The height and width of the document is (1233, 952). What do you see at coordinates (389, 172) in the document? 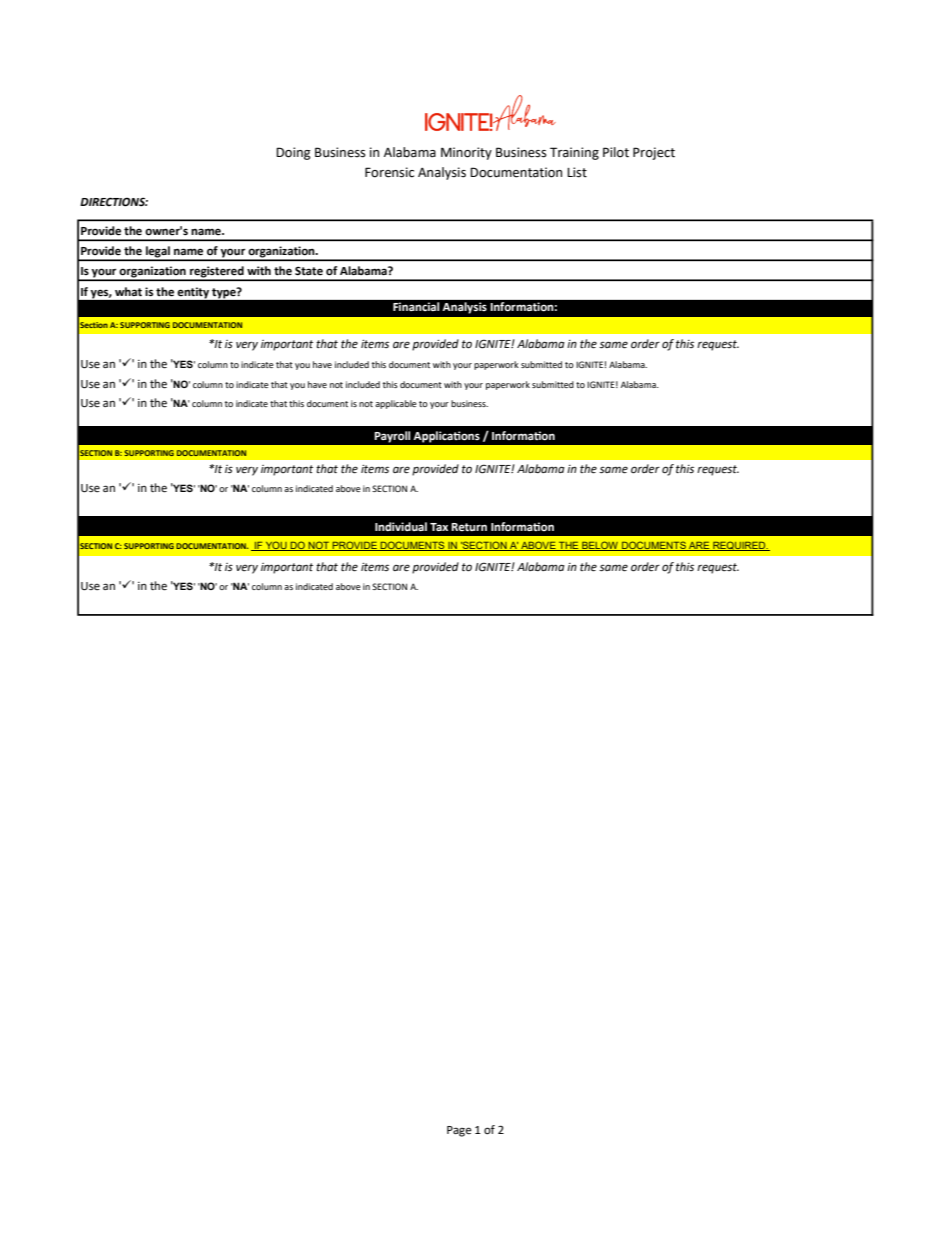
I see `Forensic` at bounding box center [389, 172].
